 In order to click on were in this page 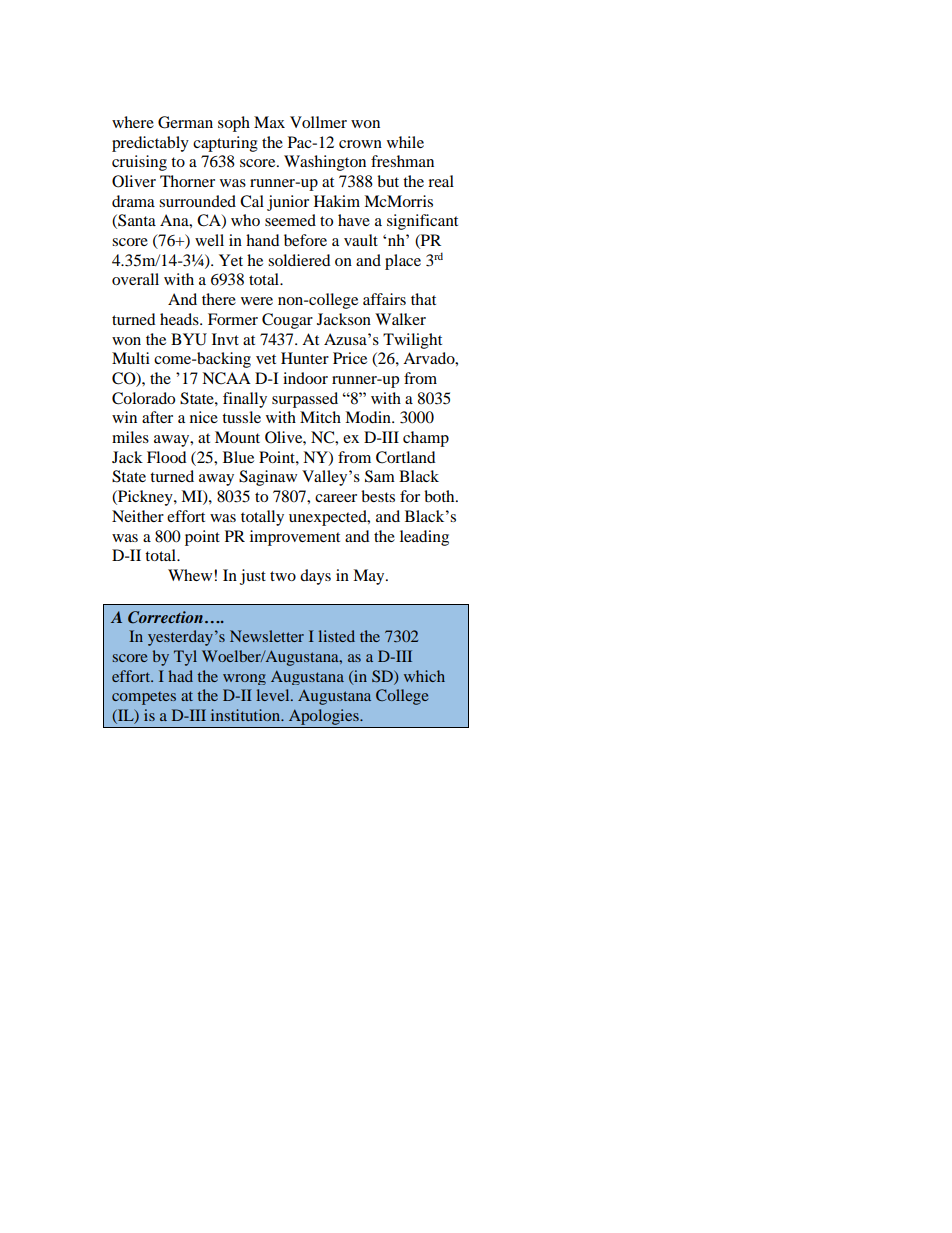, I will do `click(257, 301)`.
